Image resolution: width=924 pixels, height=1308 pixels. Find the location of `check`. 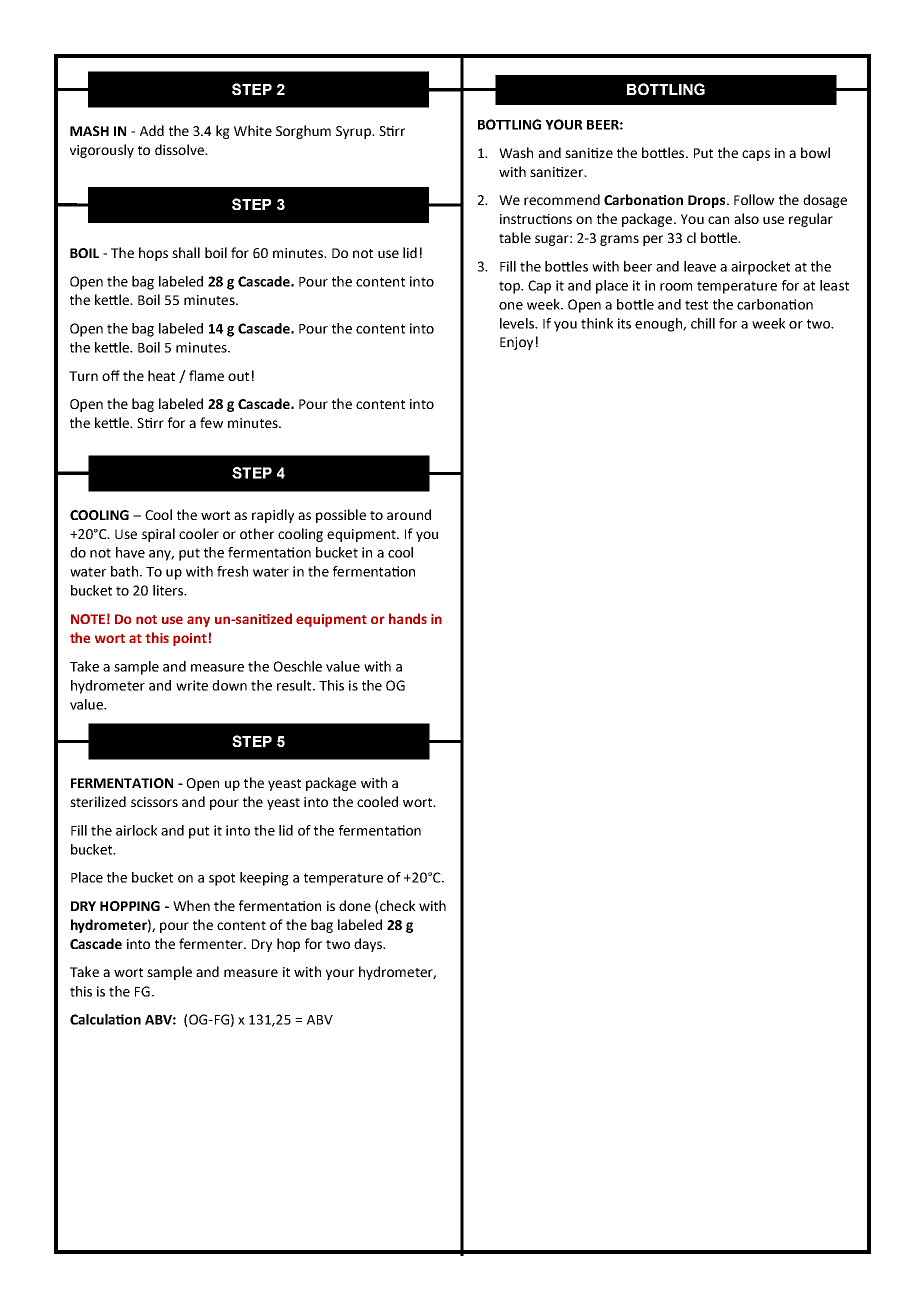

check is located at coordinates (398, 905).
